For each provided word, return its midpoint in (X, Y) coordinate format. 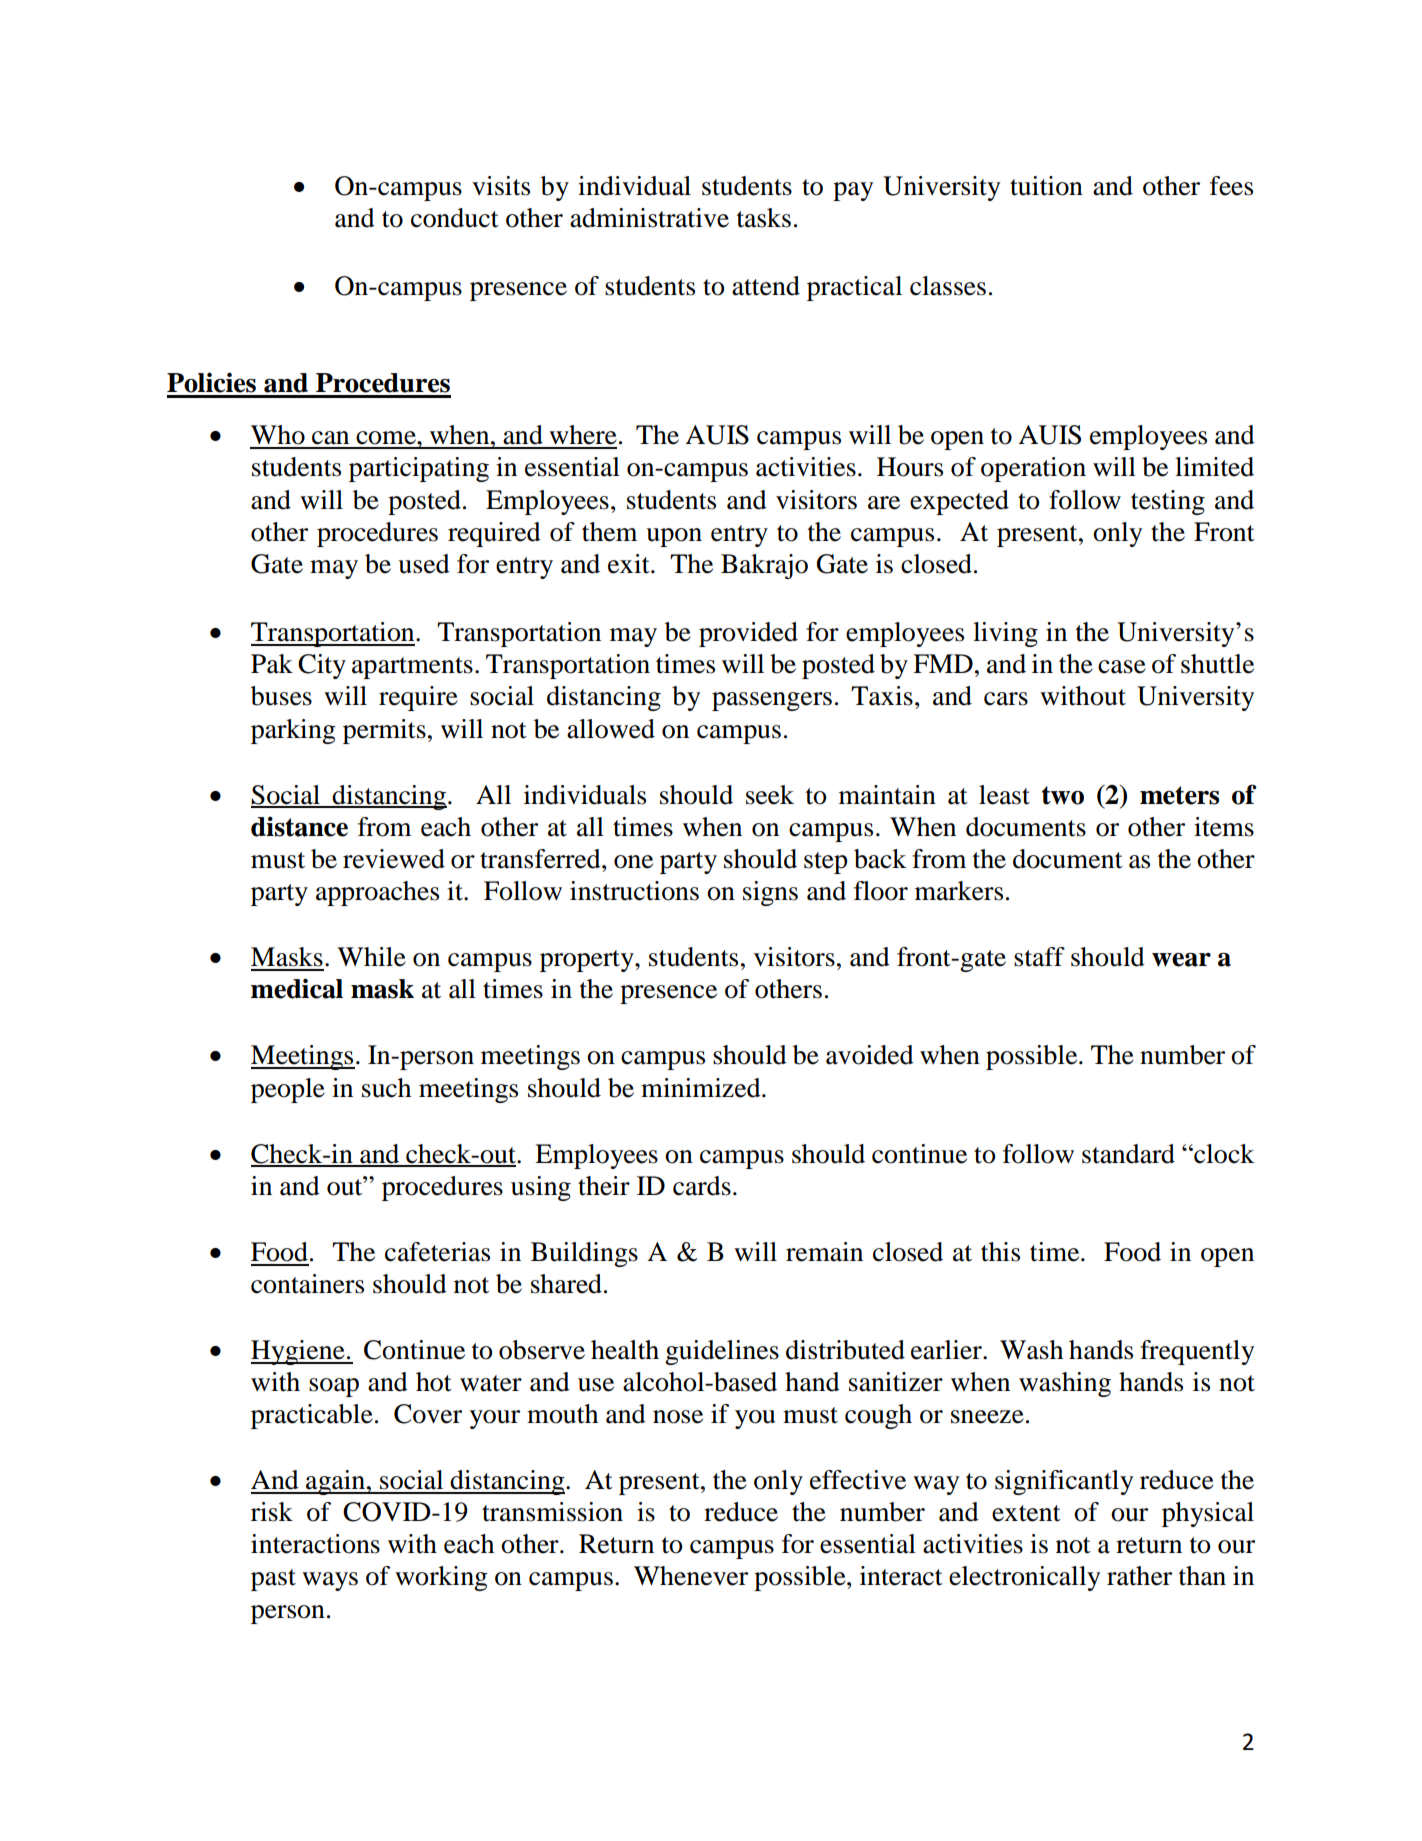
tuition (1046, 186)
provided (748, 634)
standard (1128, 1154)
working (441, 1578)
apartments (412, 668)
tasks (764, 218)
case (1122, 667)
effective (858, 1480)
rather (1139, 1576)
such (386, 1088)
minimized (702, 1088)
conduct (455, 218)
